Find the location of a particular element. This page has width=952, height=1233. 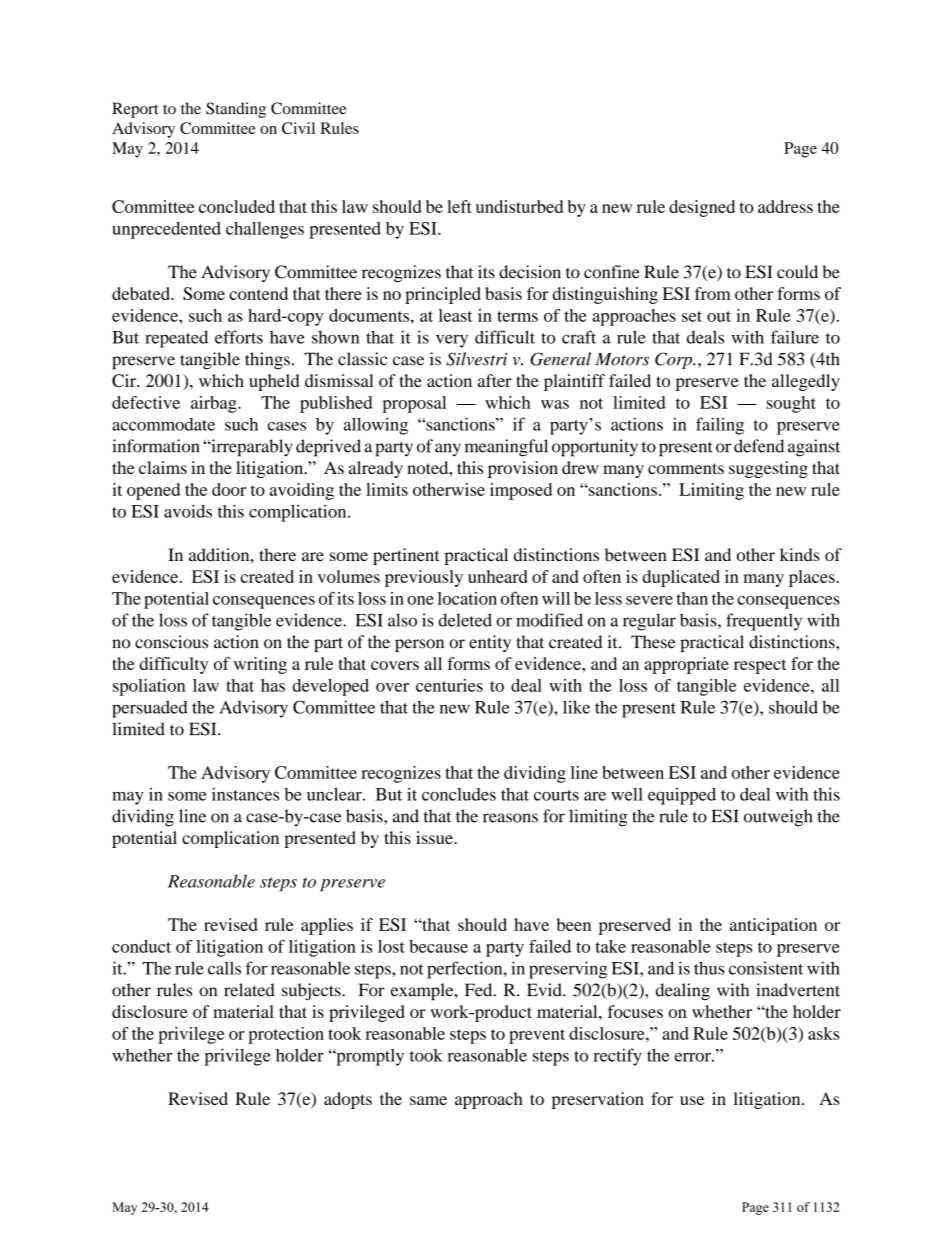

protection is located at coordinates (286, 1035).
